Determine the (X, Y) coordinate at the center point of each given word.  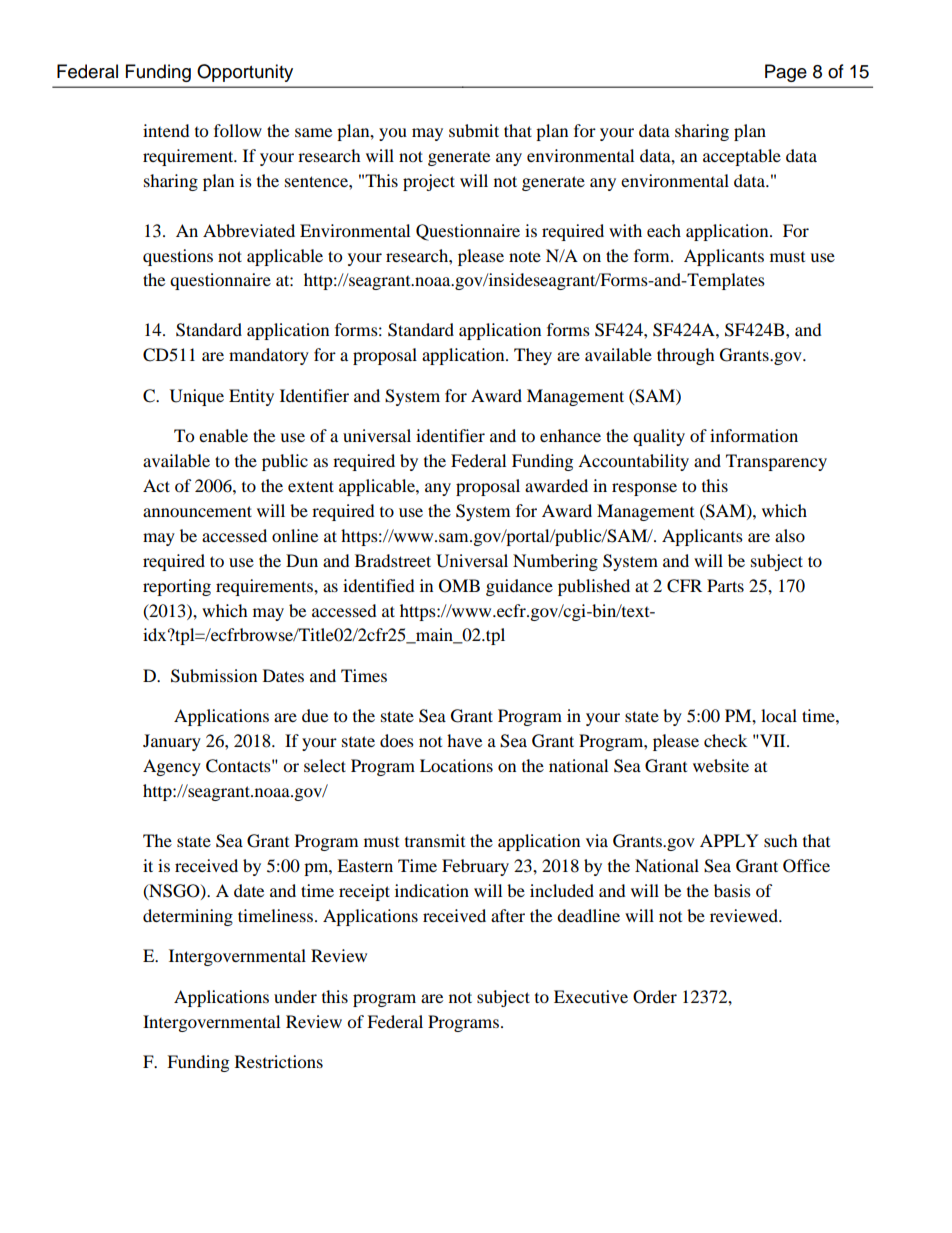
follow (238, 130)
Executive (591, 996)
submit (474, 130)
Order (655, 997)
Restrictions (279, 1061)
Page (786, 73)
